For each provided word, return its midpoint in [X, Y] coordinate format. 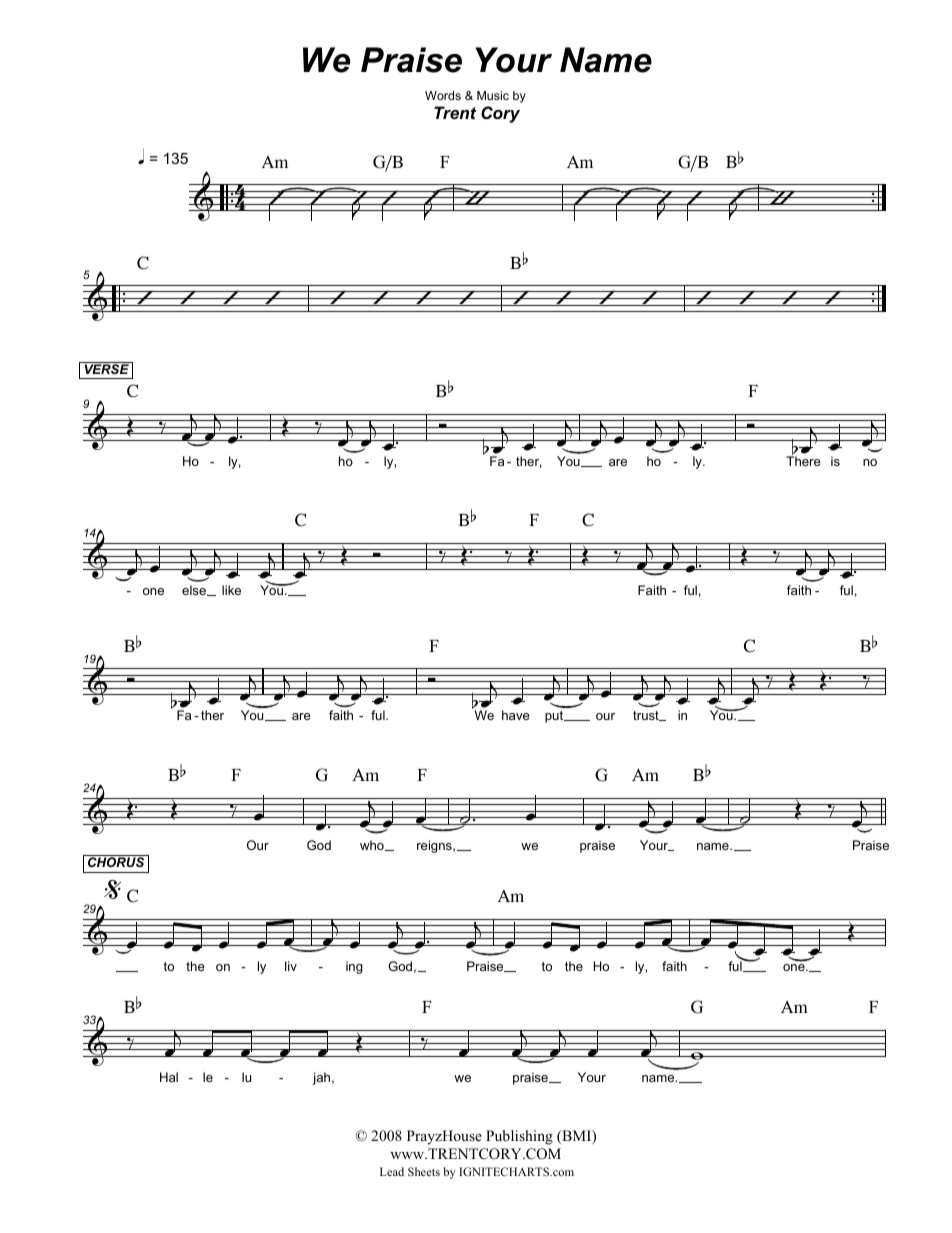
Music [493, 95]
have [516, 715]
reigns [435, 846]
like [231, 590]
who [373, 845]
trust [647, 716]
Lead [392, 1171]
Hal [169, 1077]
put [555, 717]
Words [443, 95]
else [195, 590]
